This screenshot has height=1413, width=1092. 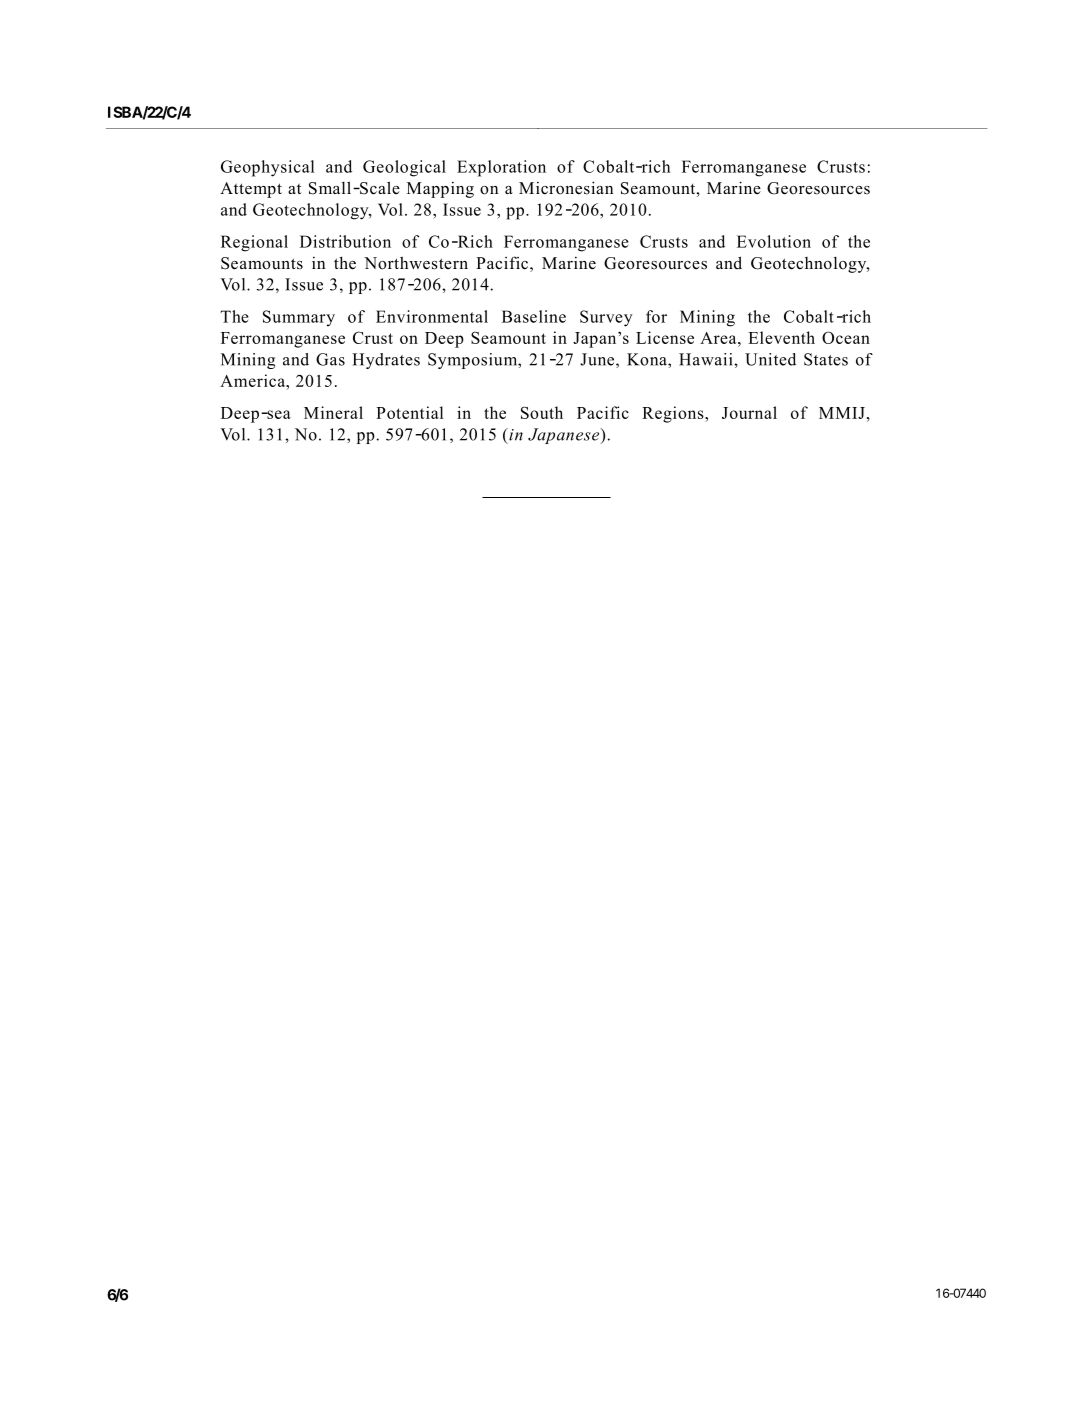 I want to click on Evolution, so click(x=774, y=241).
